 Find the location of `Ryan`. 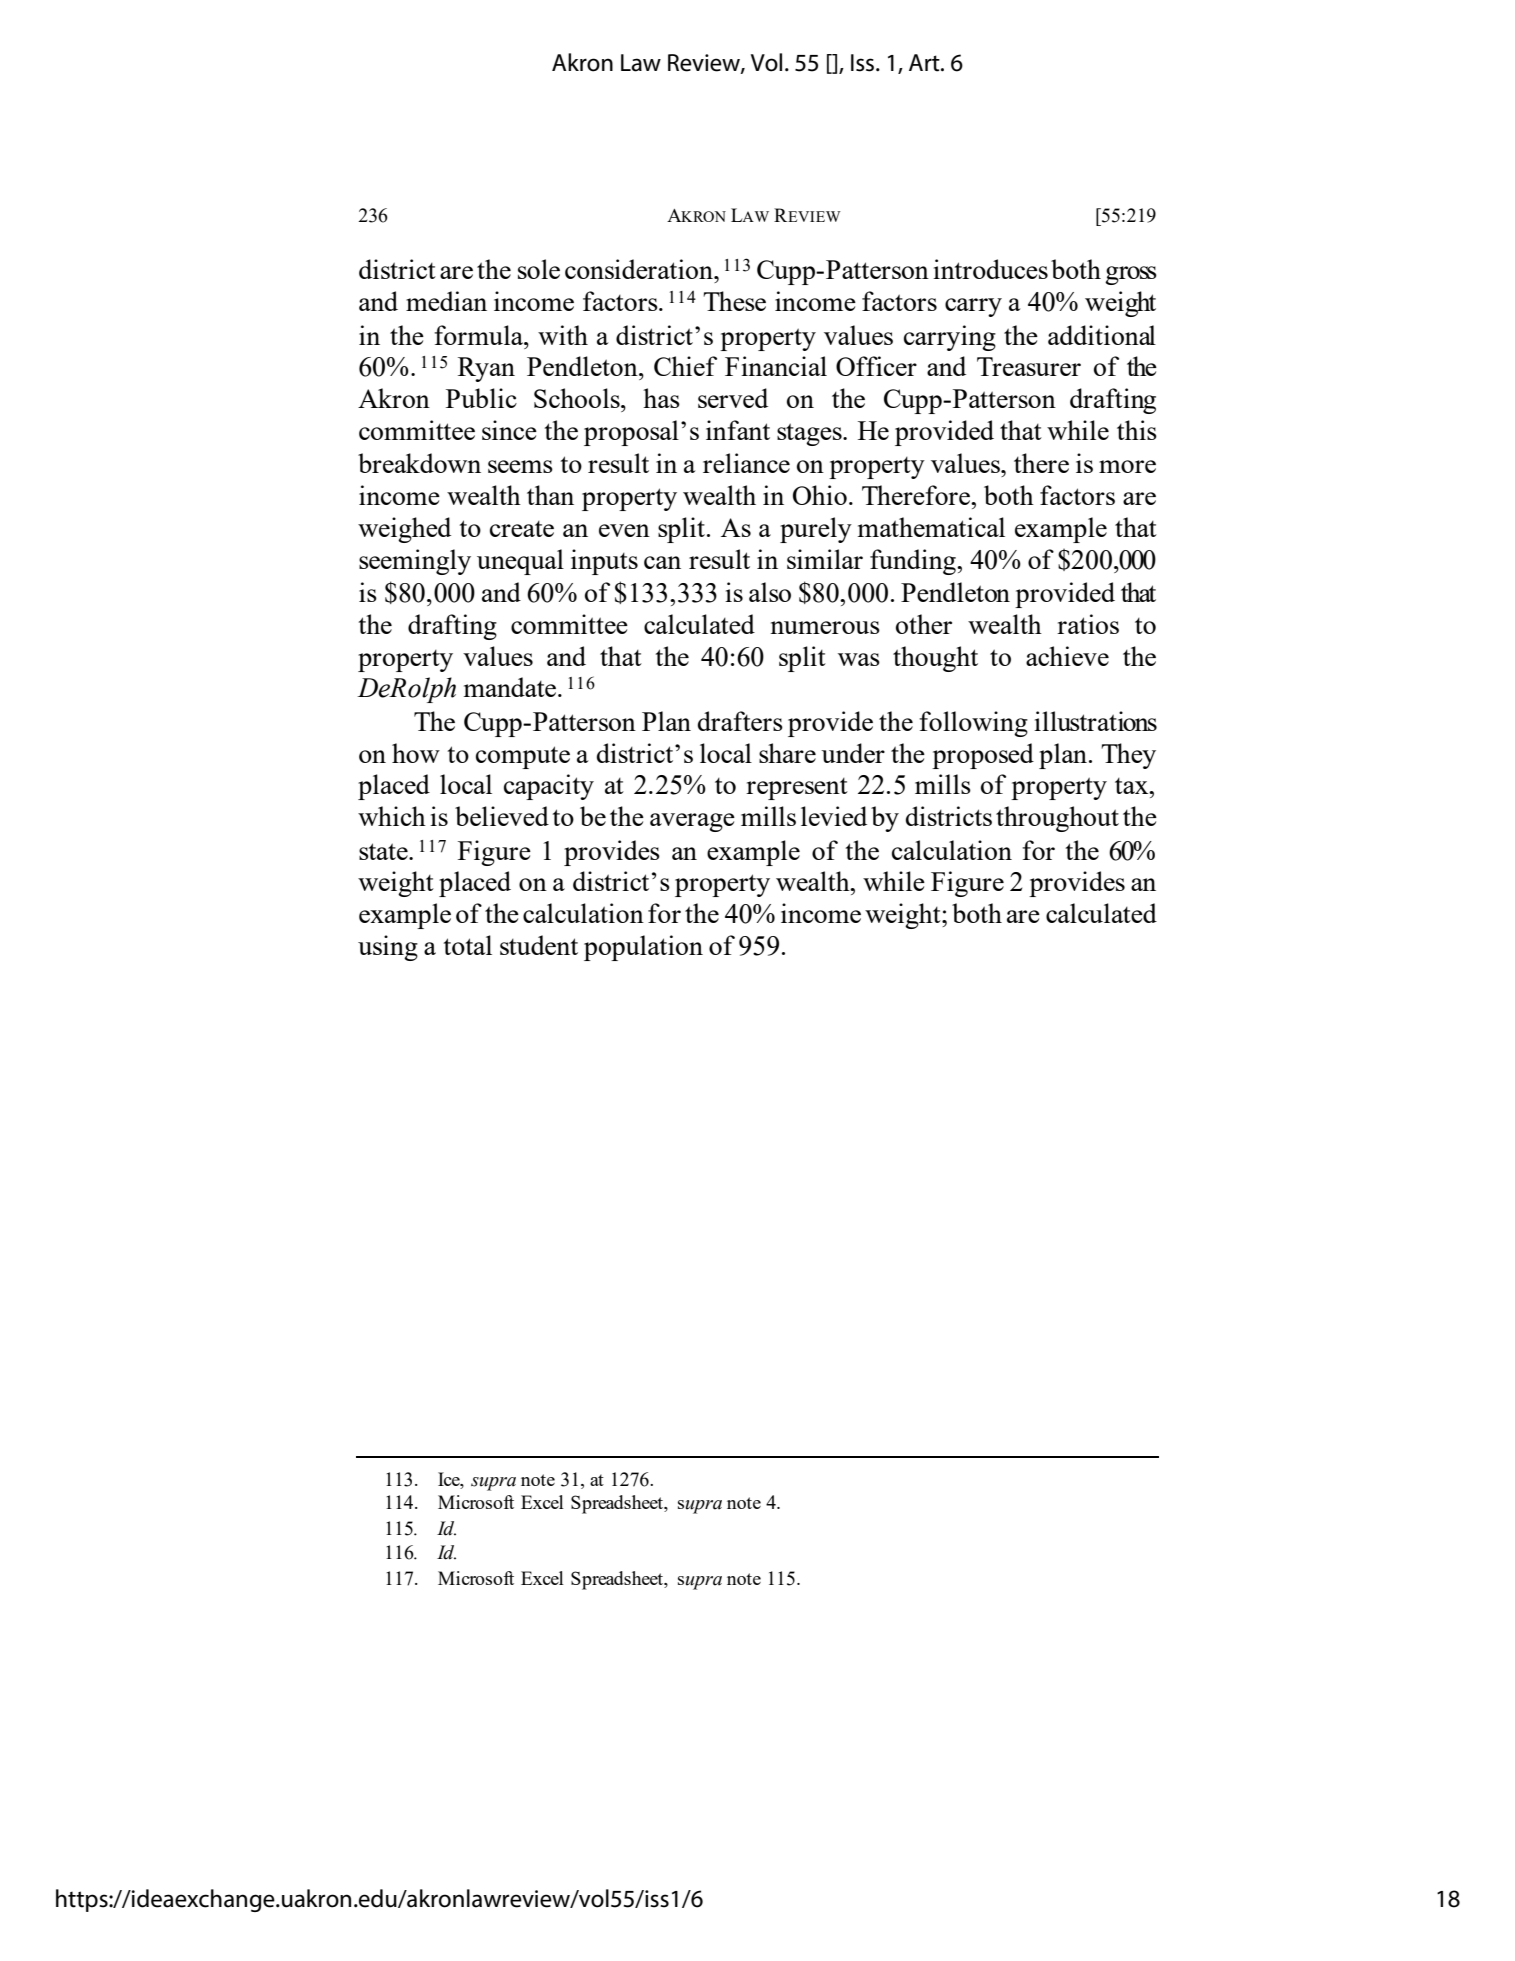

Ryan is located at coordinates (486, 369).
